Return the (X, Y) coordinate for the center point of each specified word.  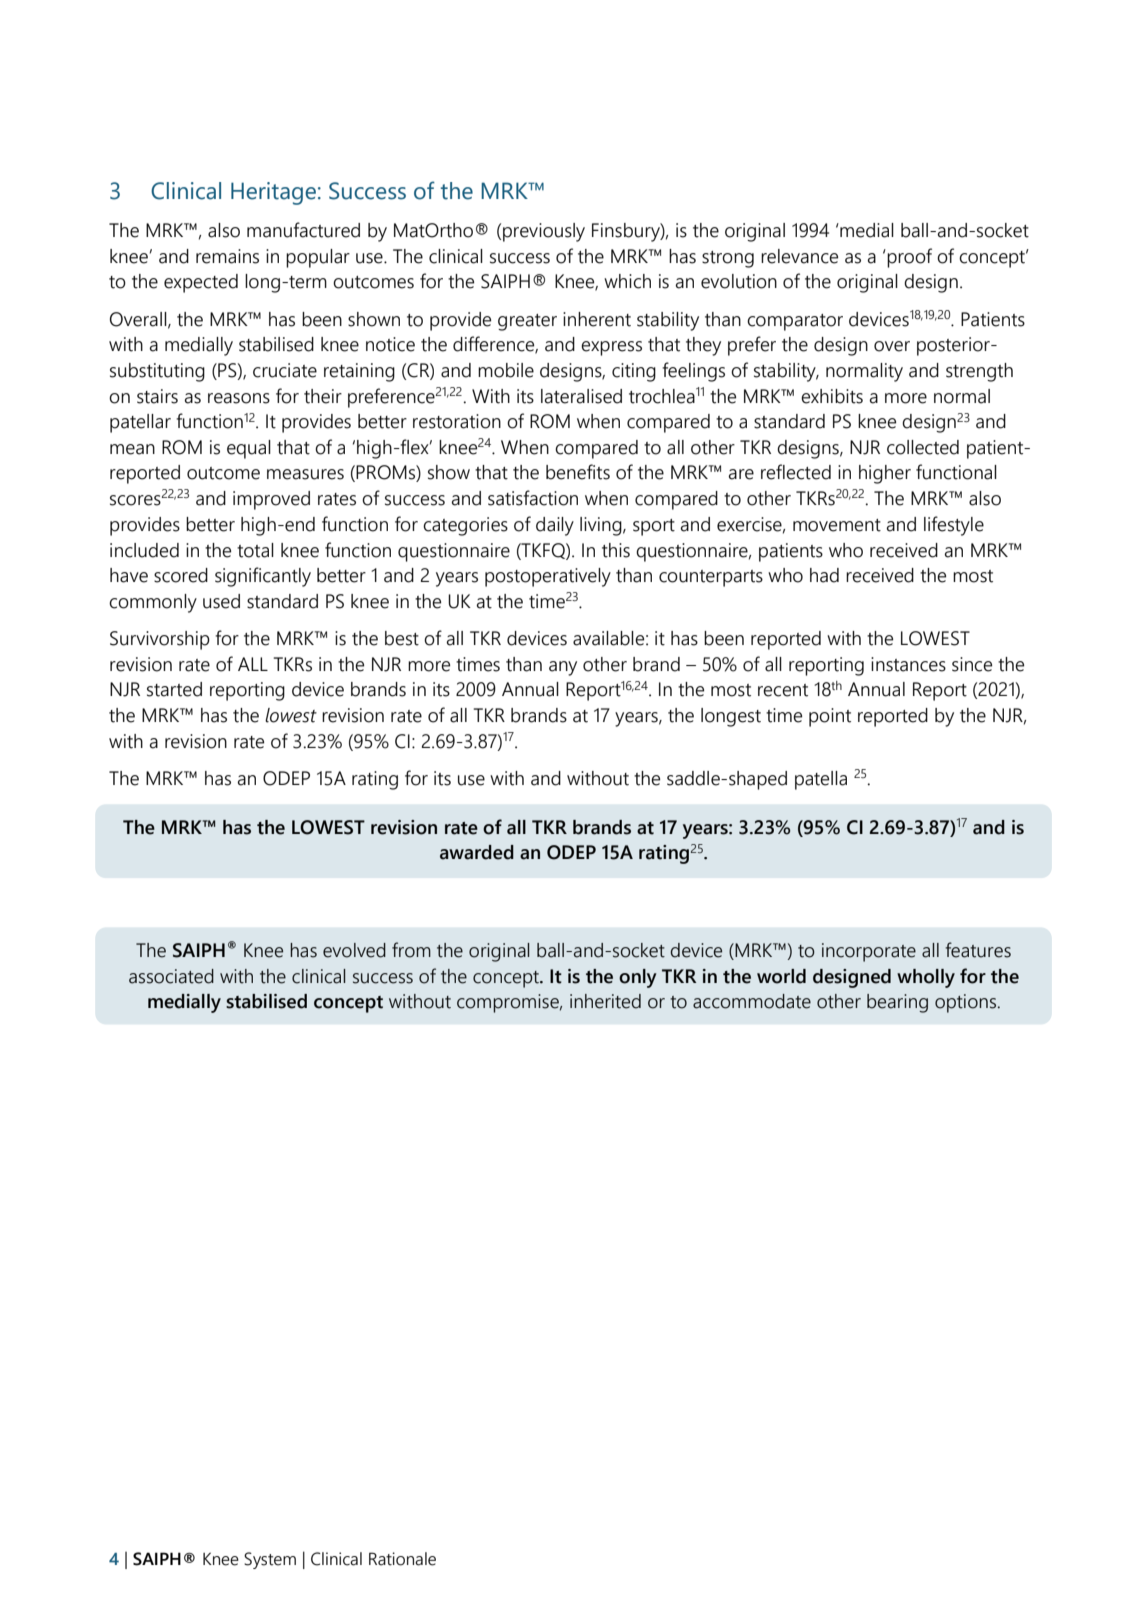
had (824, 575)
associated (171, 976)
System (270, 1560)
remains (227, 256)
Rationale (402, 1559)
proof (908, 258)
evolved (354, 950)
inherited (605, 1001)
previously (544, 232)
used (221, 601)
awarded (477, 852)
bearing (897, 1003)
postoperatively (548, 577)
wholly (926, 978)
